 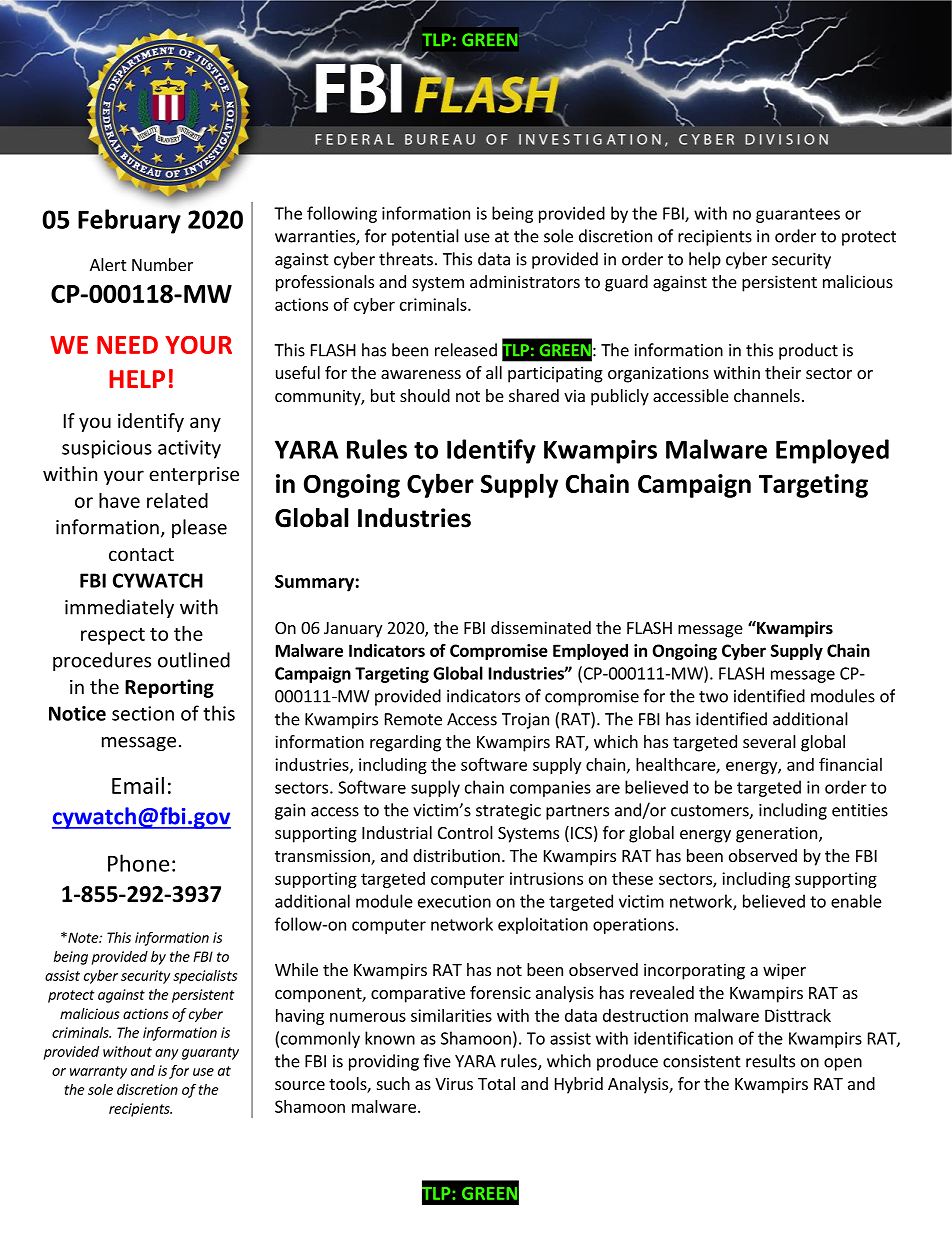 I want to click on five, so click(x=437, y=1061).
